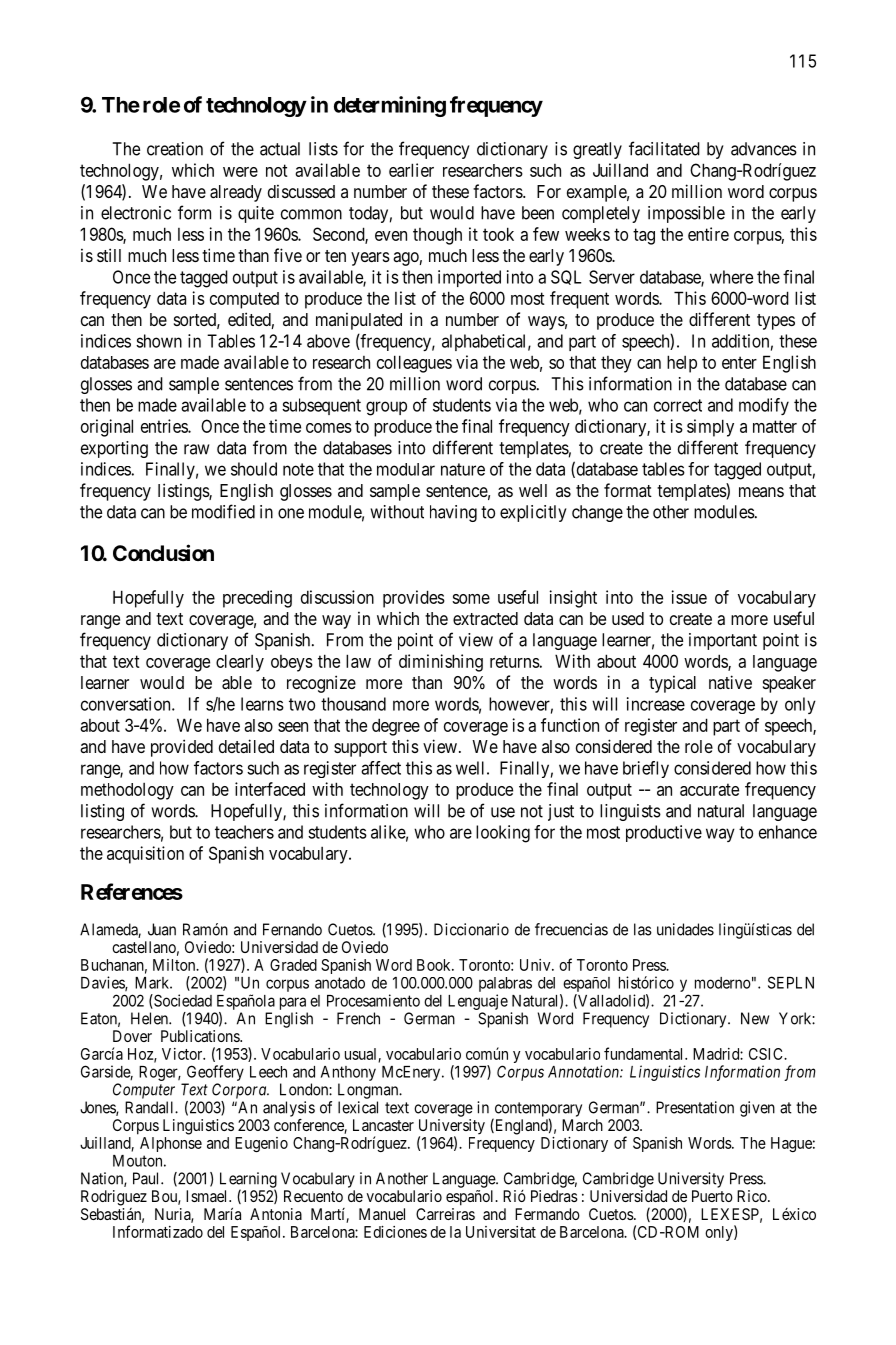  Describe the element at coordinates (162, 929) in the screenshot. I see `Juan` at that location.
